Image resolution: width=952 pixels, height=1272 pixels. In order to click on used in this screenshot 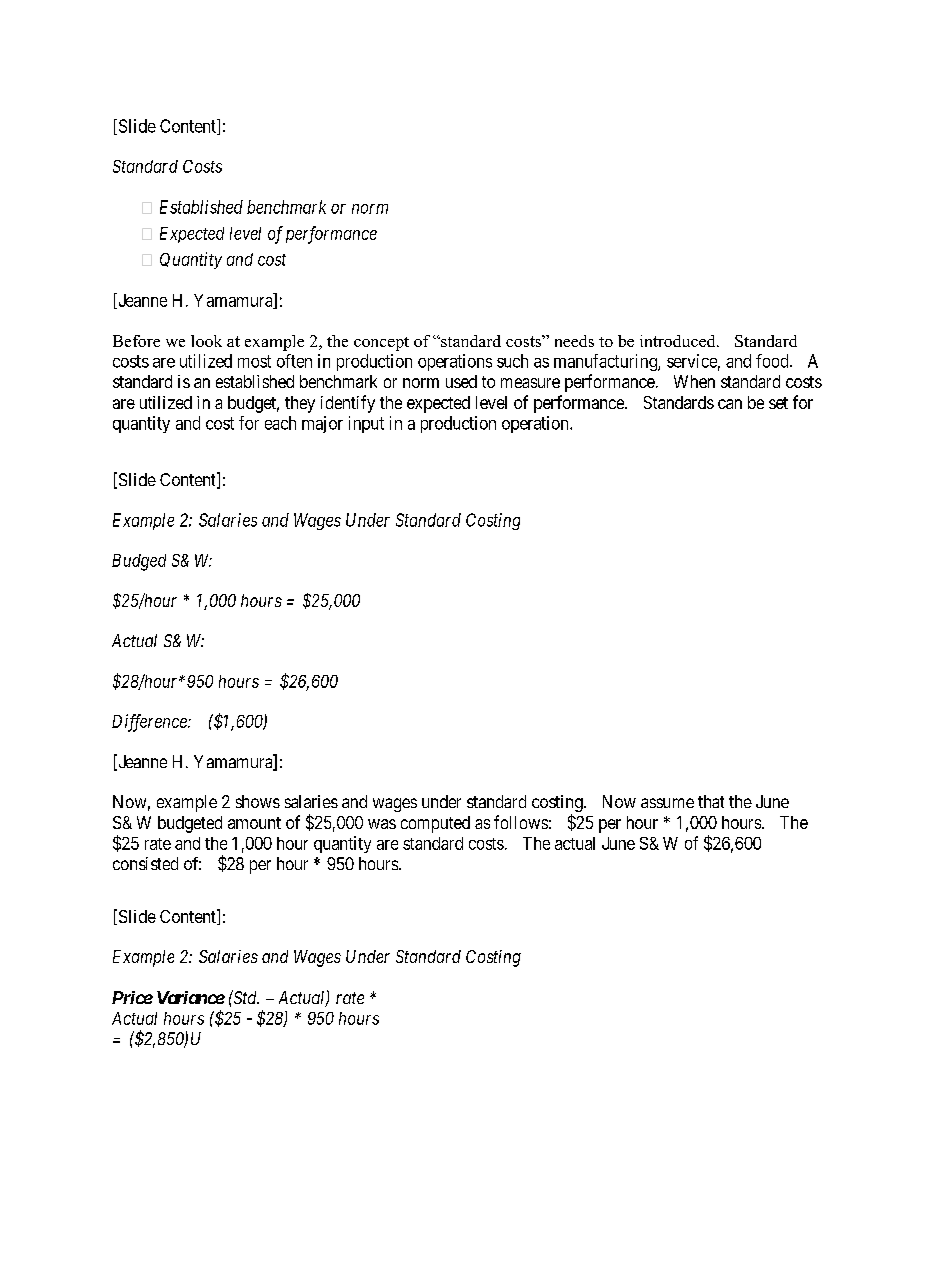, I will do `click(461, 381)`.
